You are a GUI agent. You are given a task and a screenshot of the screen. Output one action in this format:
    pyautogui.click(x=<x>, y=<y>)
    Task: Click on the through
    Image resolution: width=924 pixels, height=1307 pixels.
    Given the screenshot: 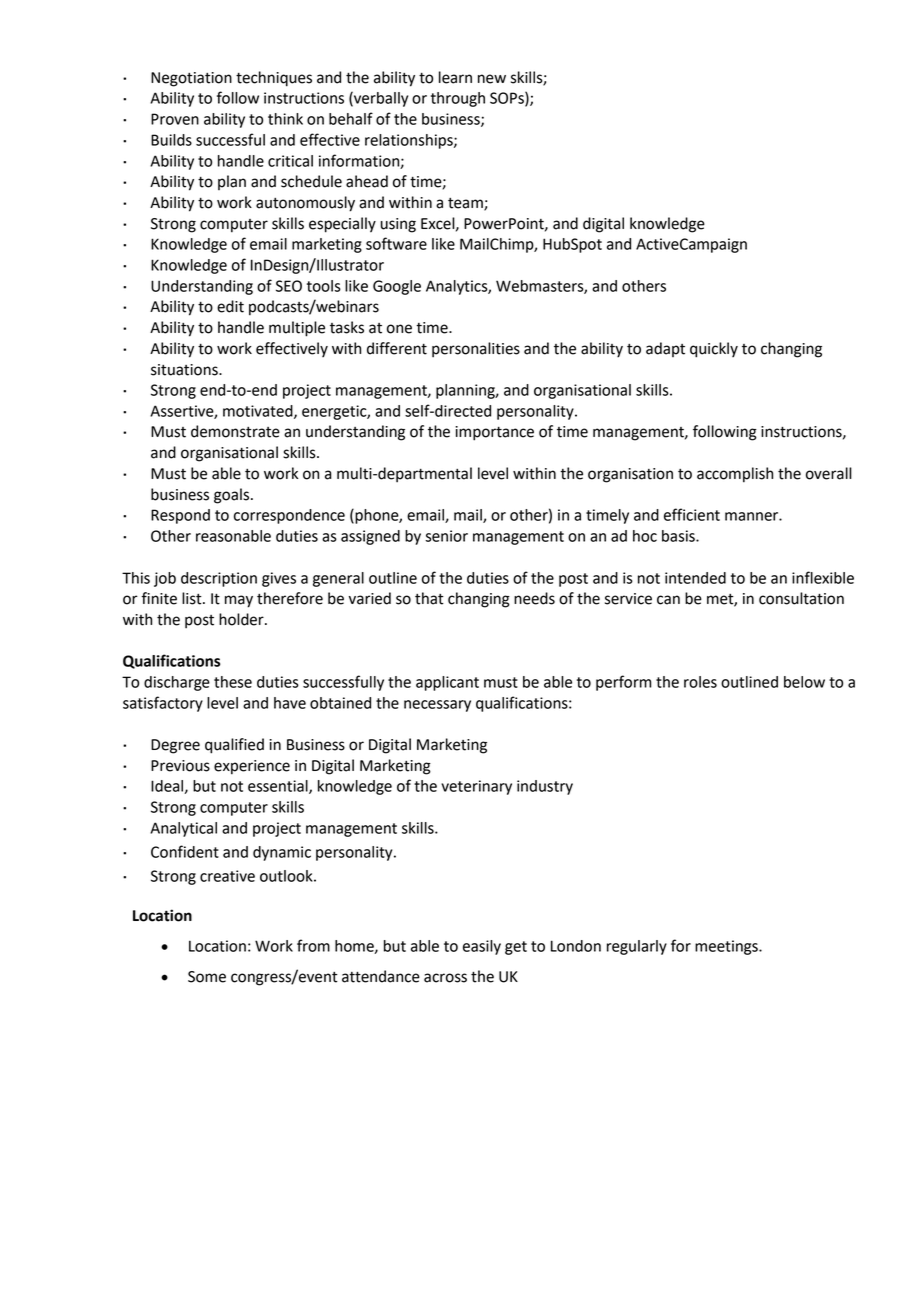 What is the action you would take?
    pyautogui.click(x=458, y=99)
